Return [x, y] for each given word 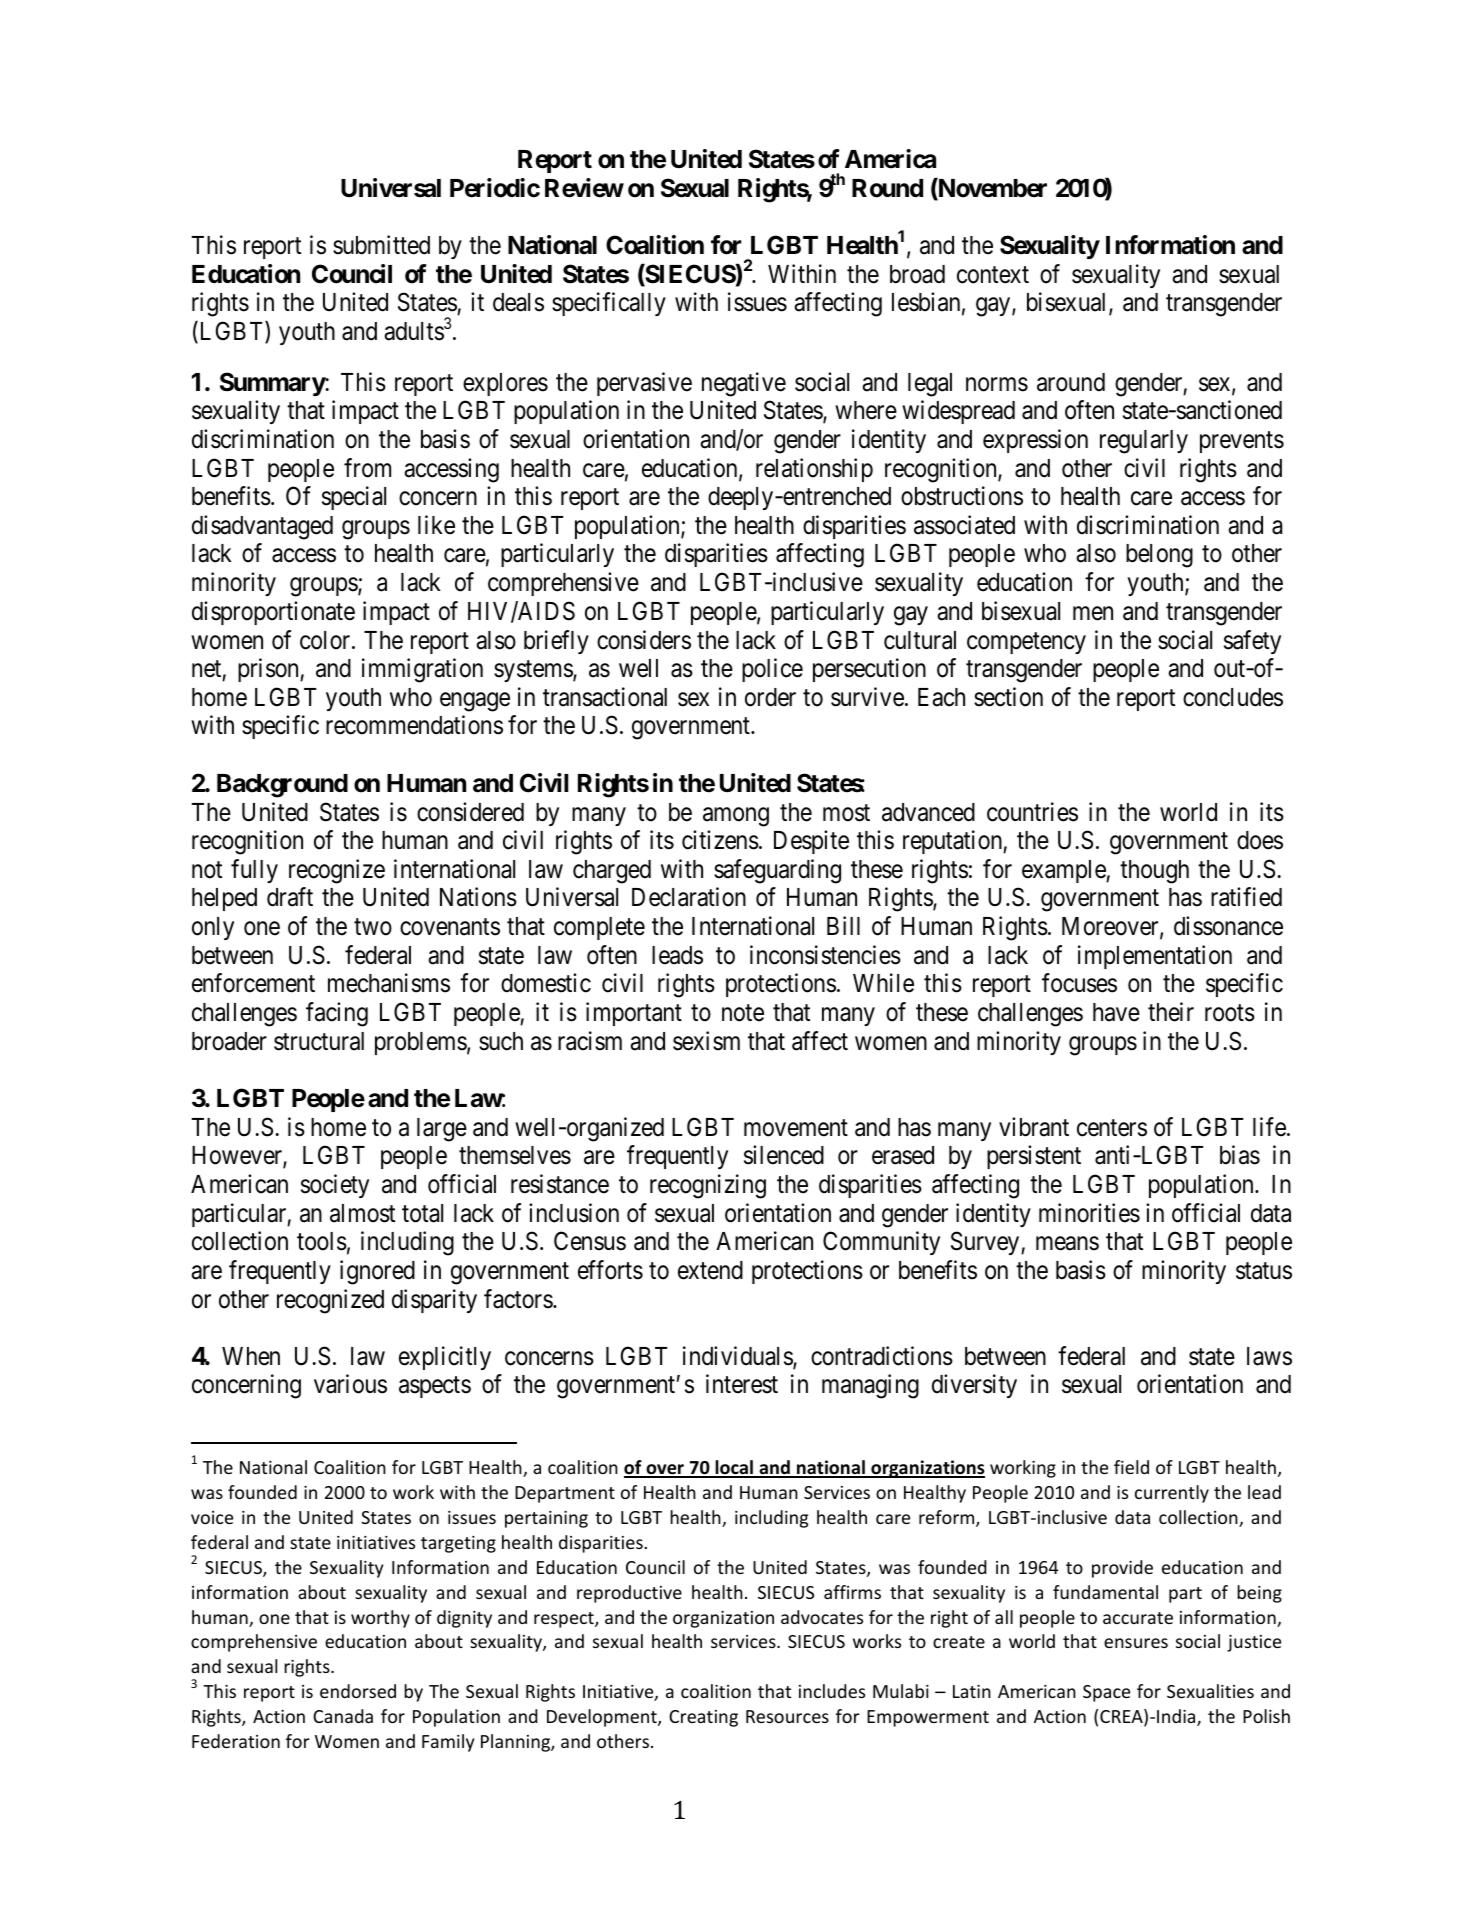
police [772, 670]
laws [1269, 1356]
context [993, 275]
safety [1252, 642]
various [350, 1384]
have [1116, 1012]
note [743, 1013]
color [326, 640]
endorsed [358, 1691]
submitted [381, 245]
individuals [738, 1357]
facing [337, 1014]
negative [744, 384]
